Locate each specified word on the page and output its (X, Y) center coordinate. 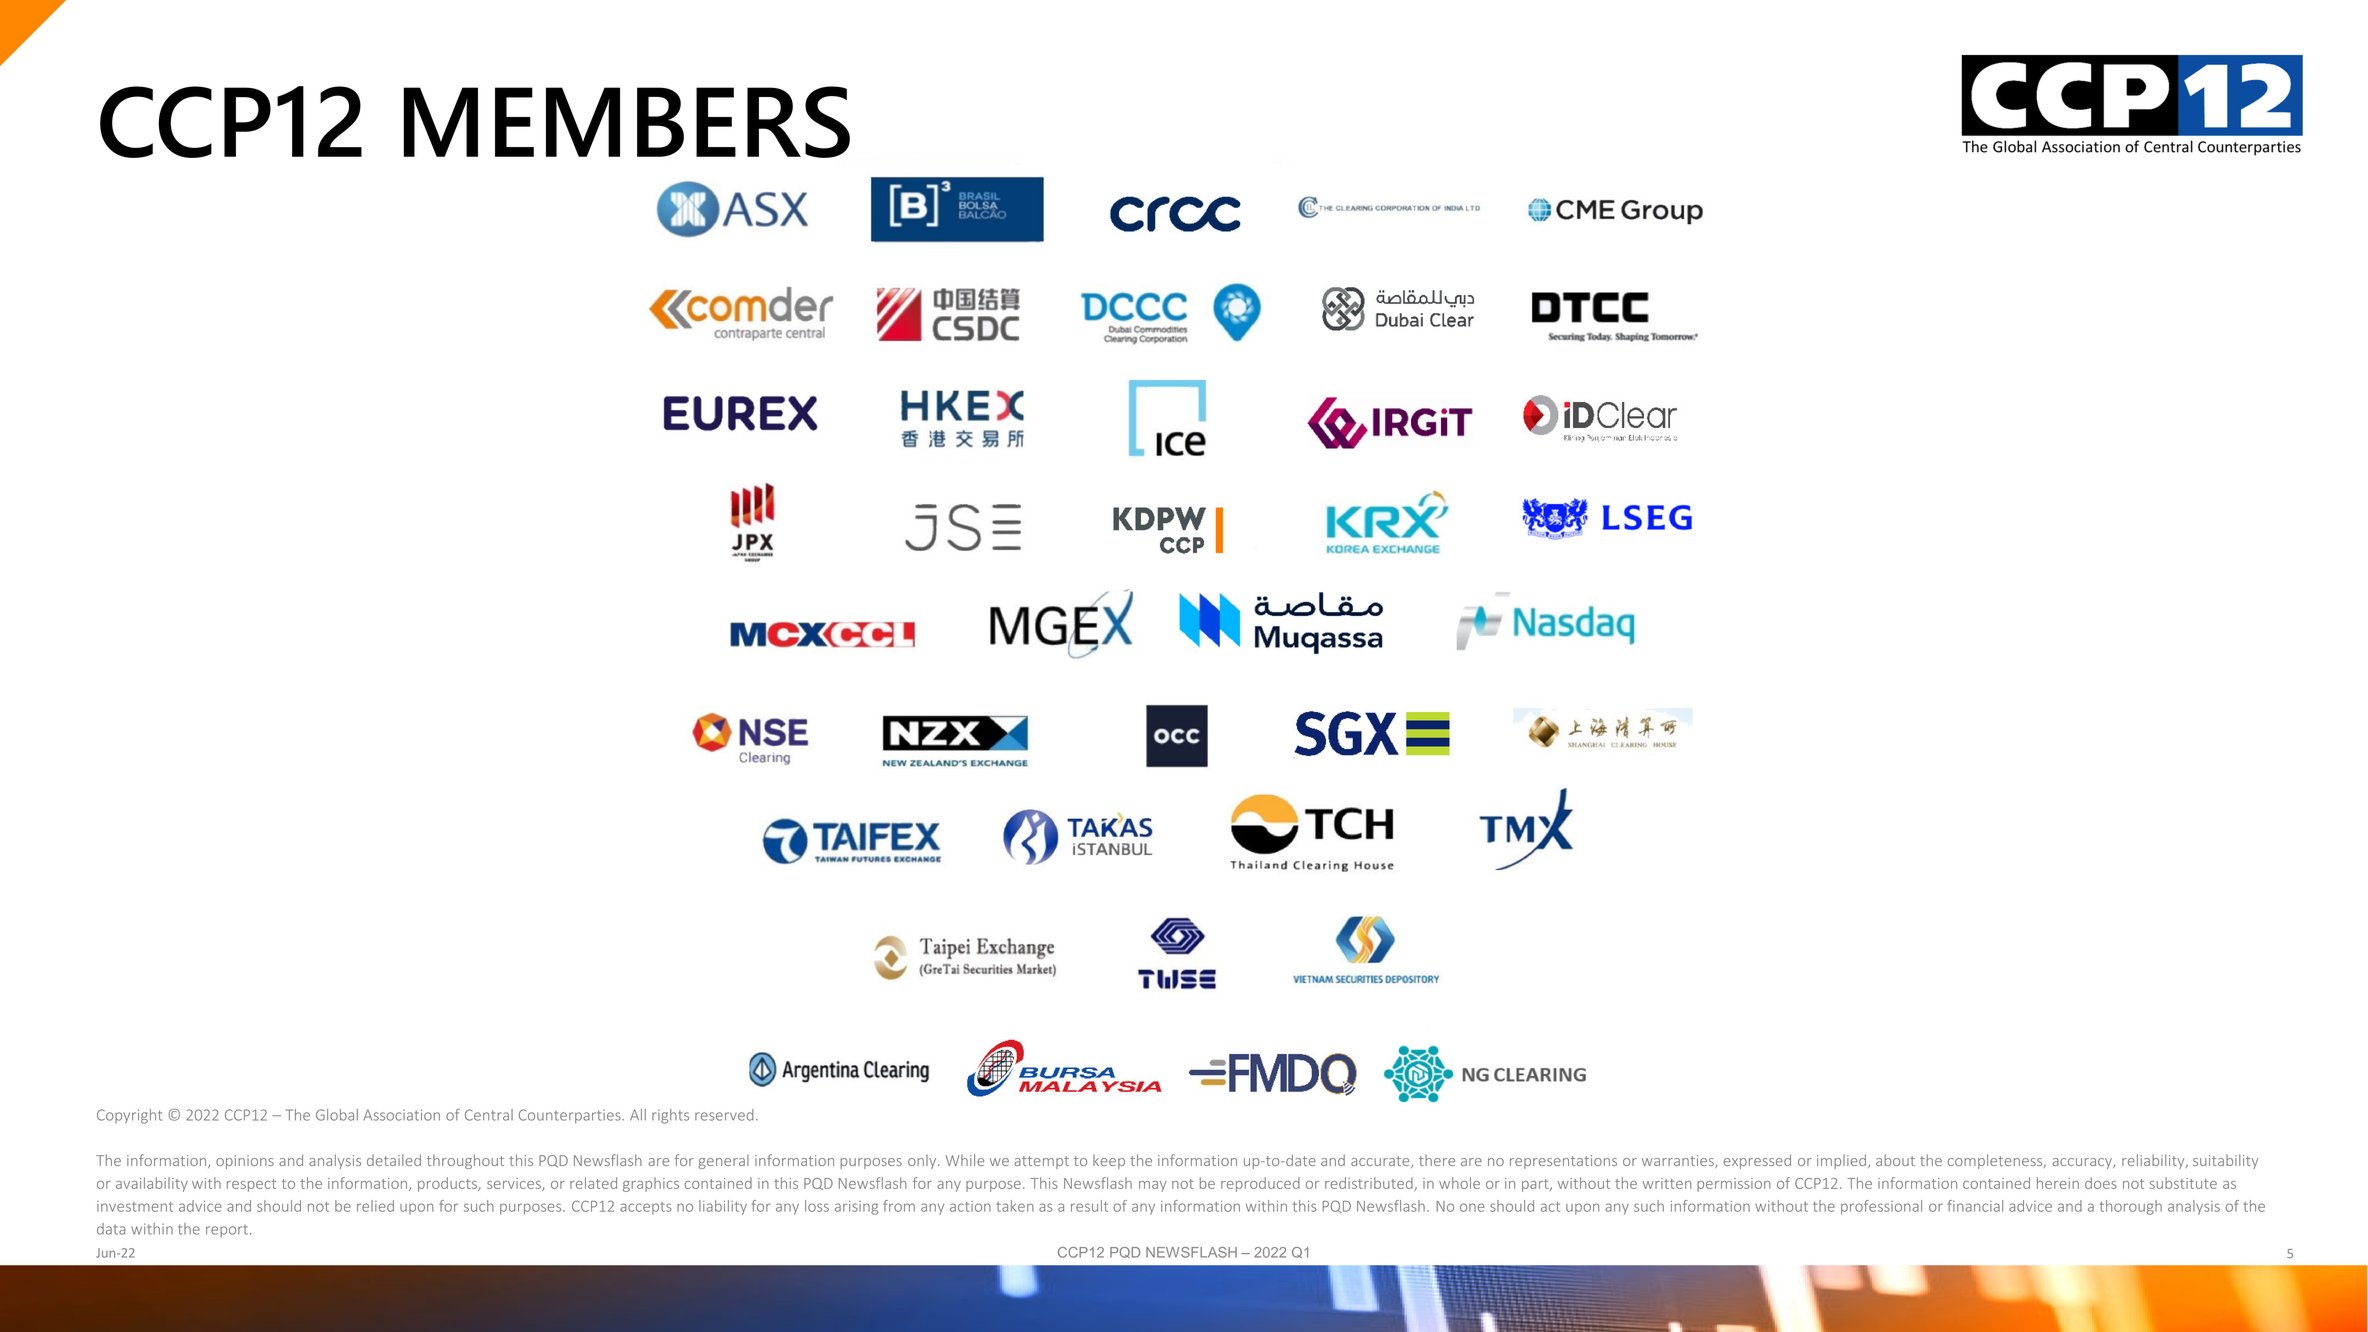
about (1895, 1160)
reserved (724, 1115)
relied (375, 1206)
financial (1975, 1206)
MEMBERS (627, 122)
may (1153, 1186)
